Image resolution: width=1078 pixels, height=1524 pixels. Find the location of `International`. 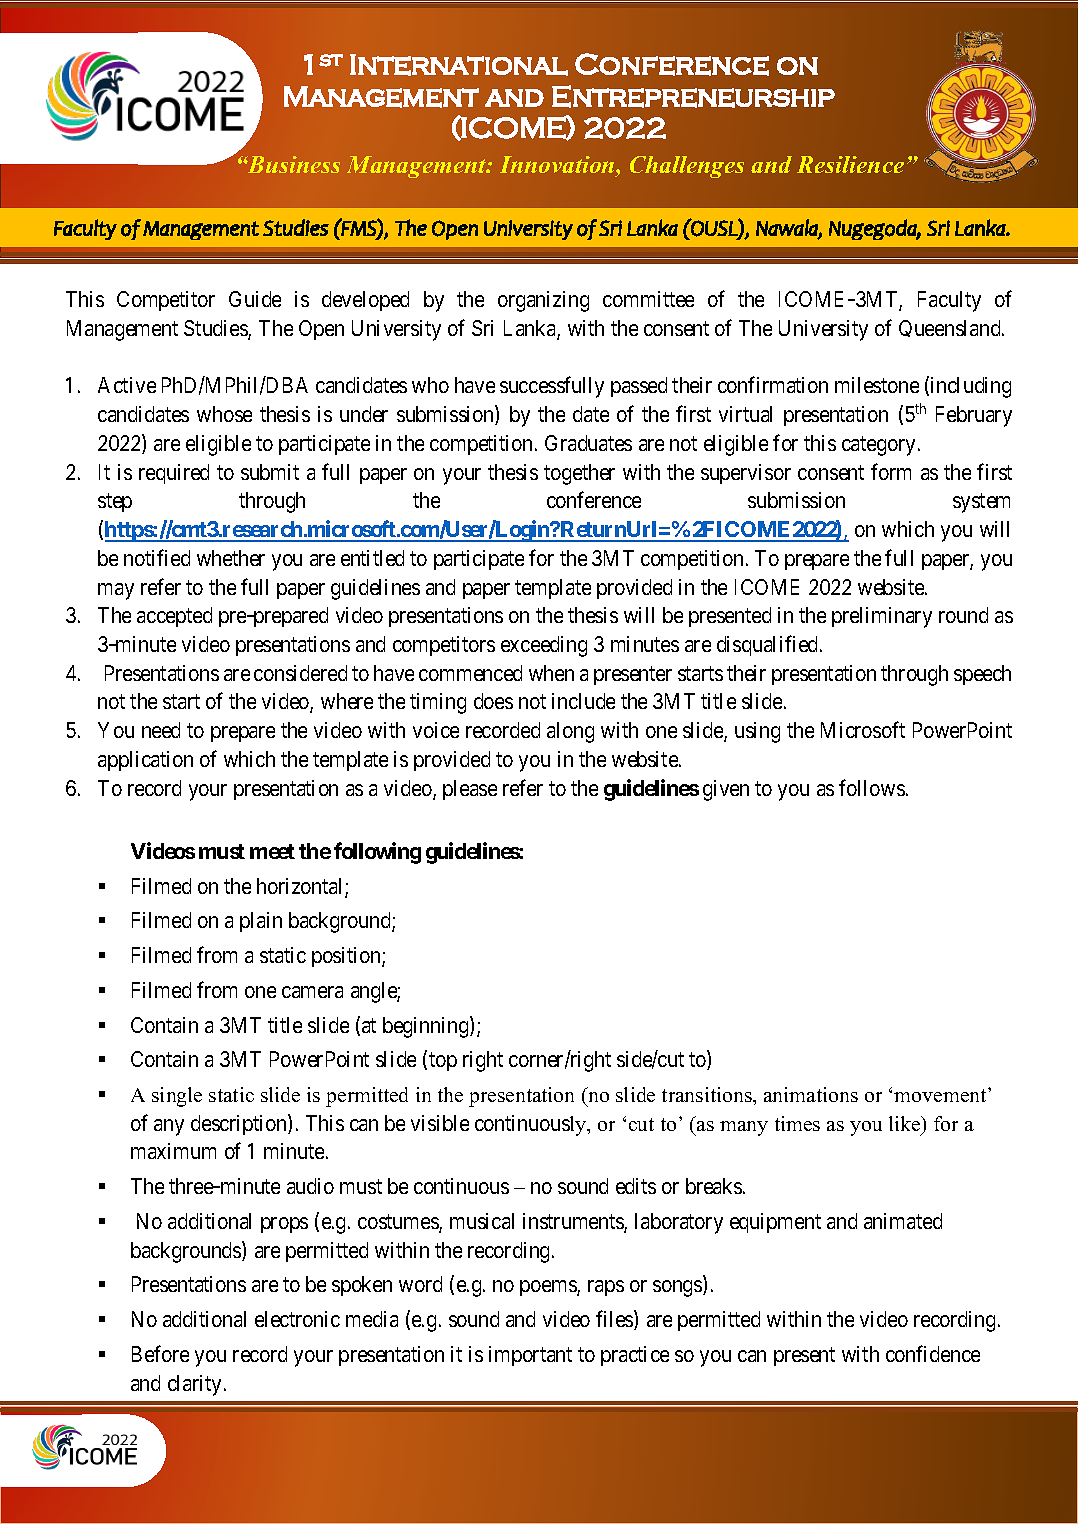

International is located at coordinates (459, 65).
